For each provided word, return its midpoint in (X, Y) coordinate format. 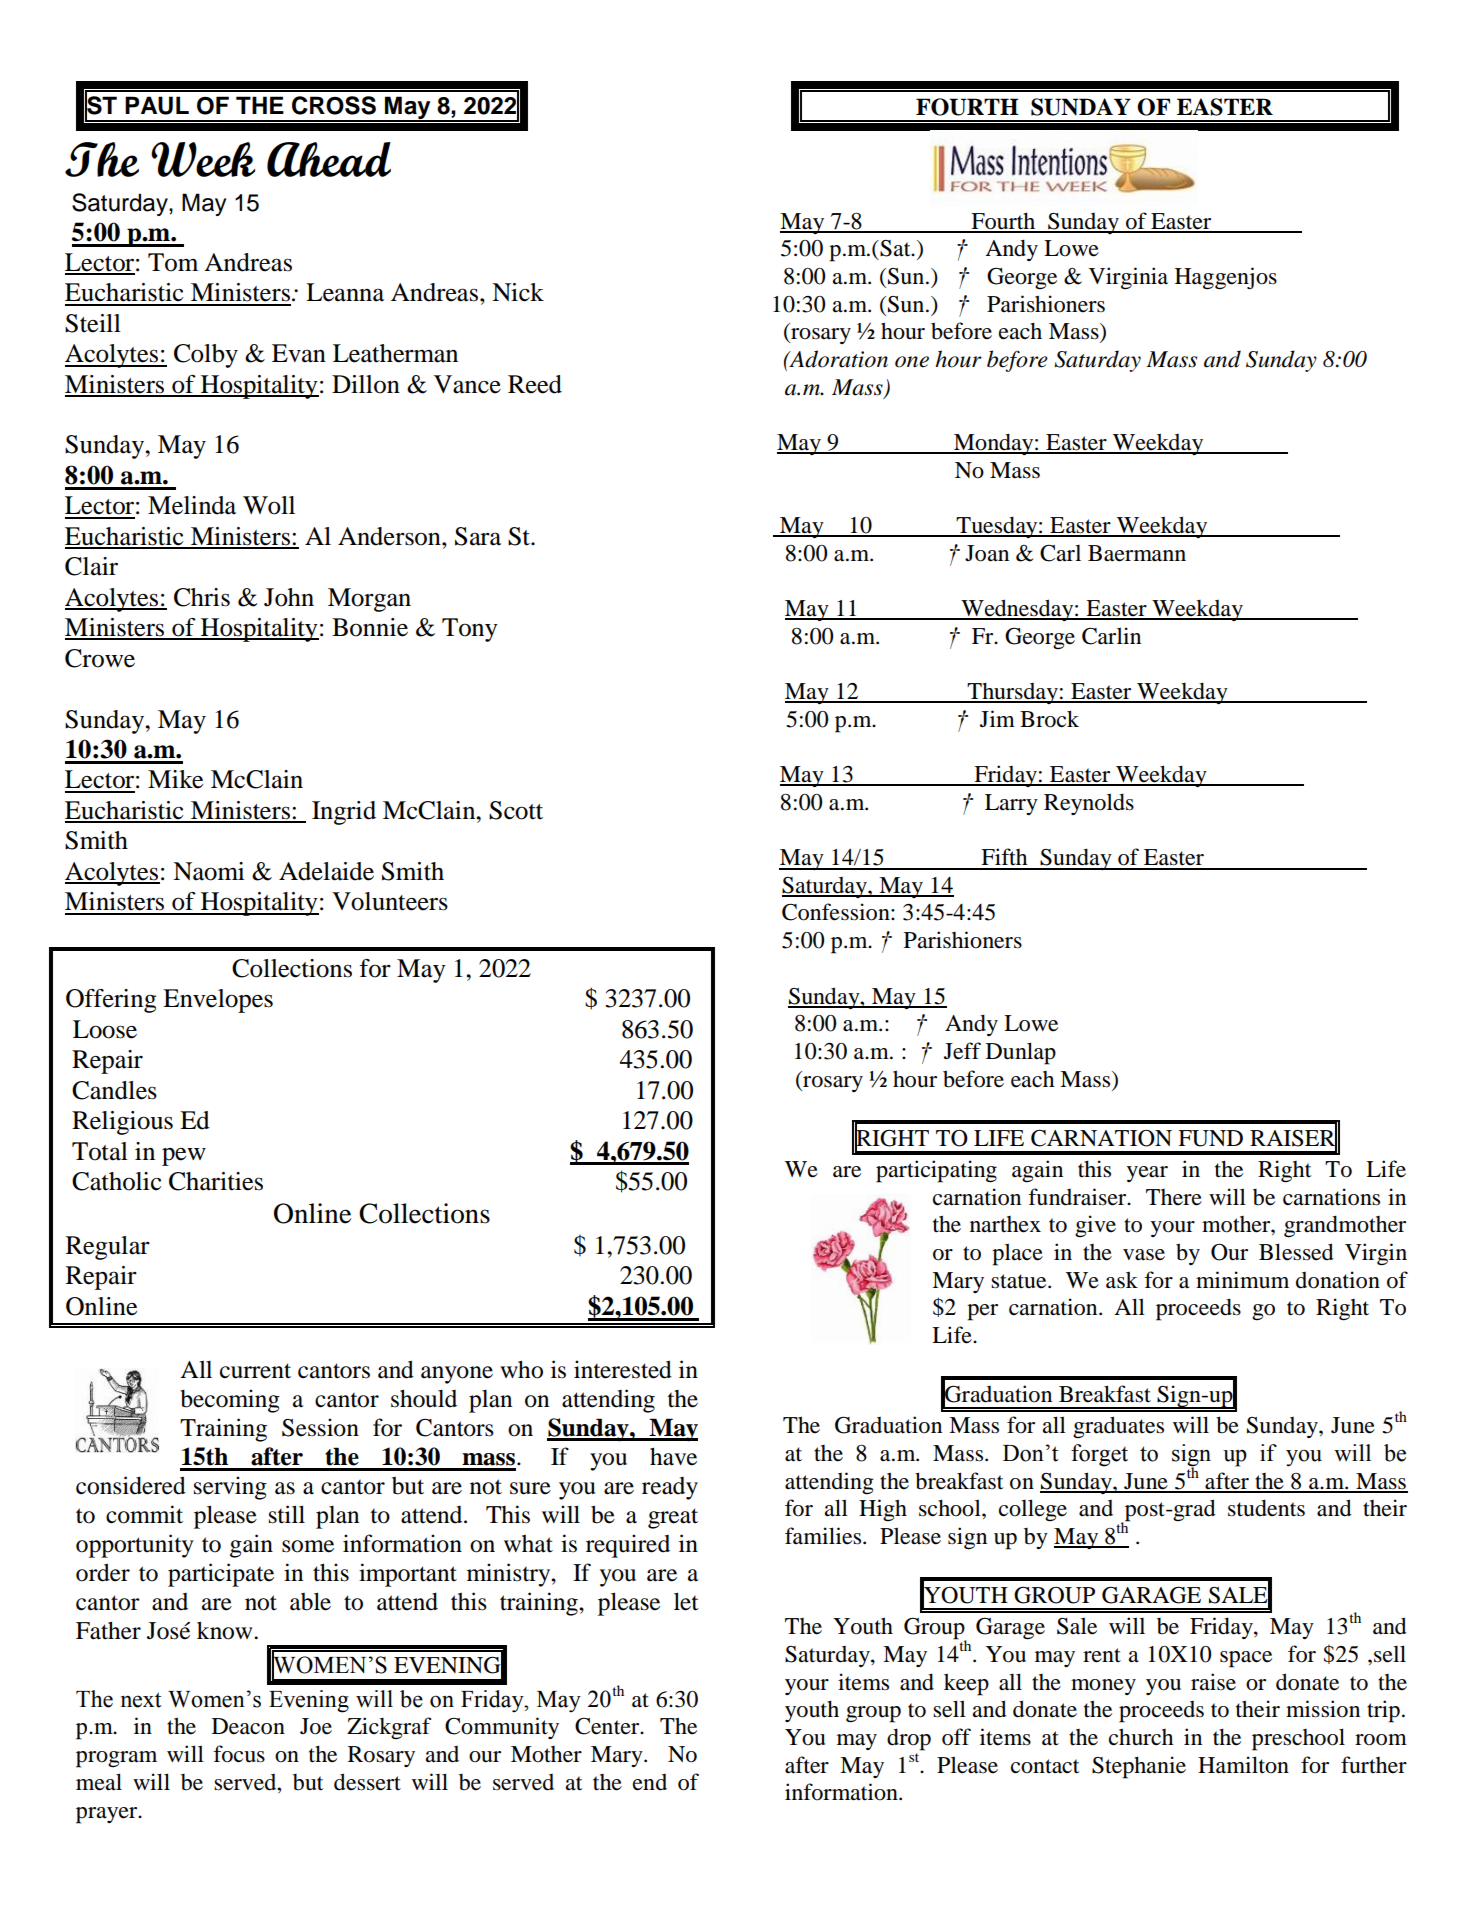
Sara (478, 536)
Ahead (329, 159)
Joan (987, 553)
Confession (837, 912)
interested (623, 1369)
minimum (1242, 1280)
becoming (230, 1401)
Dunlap (1021, 1053)
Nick (518, 292)
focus (239, 1754)
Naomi (208, 871)
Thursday (1012, 693)
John (289, 597)
